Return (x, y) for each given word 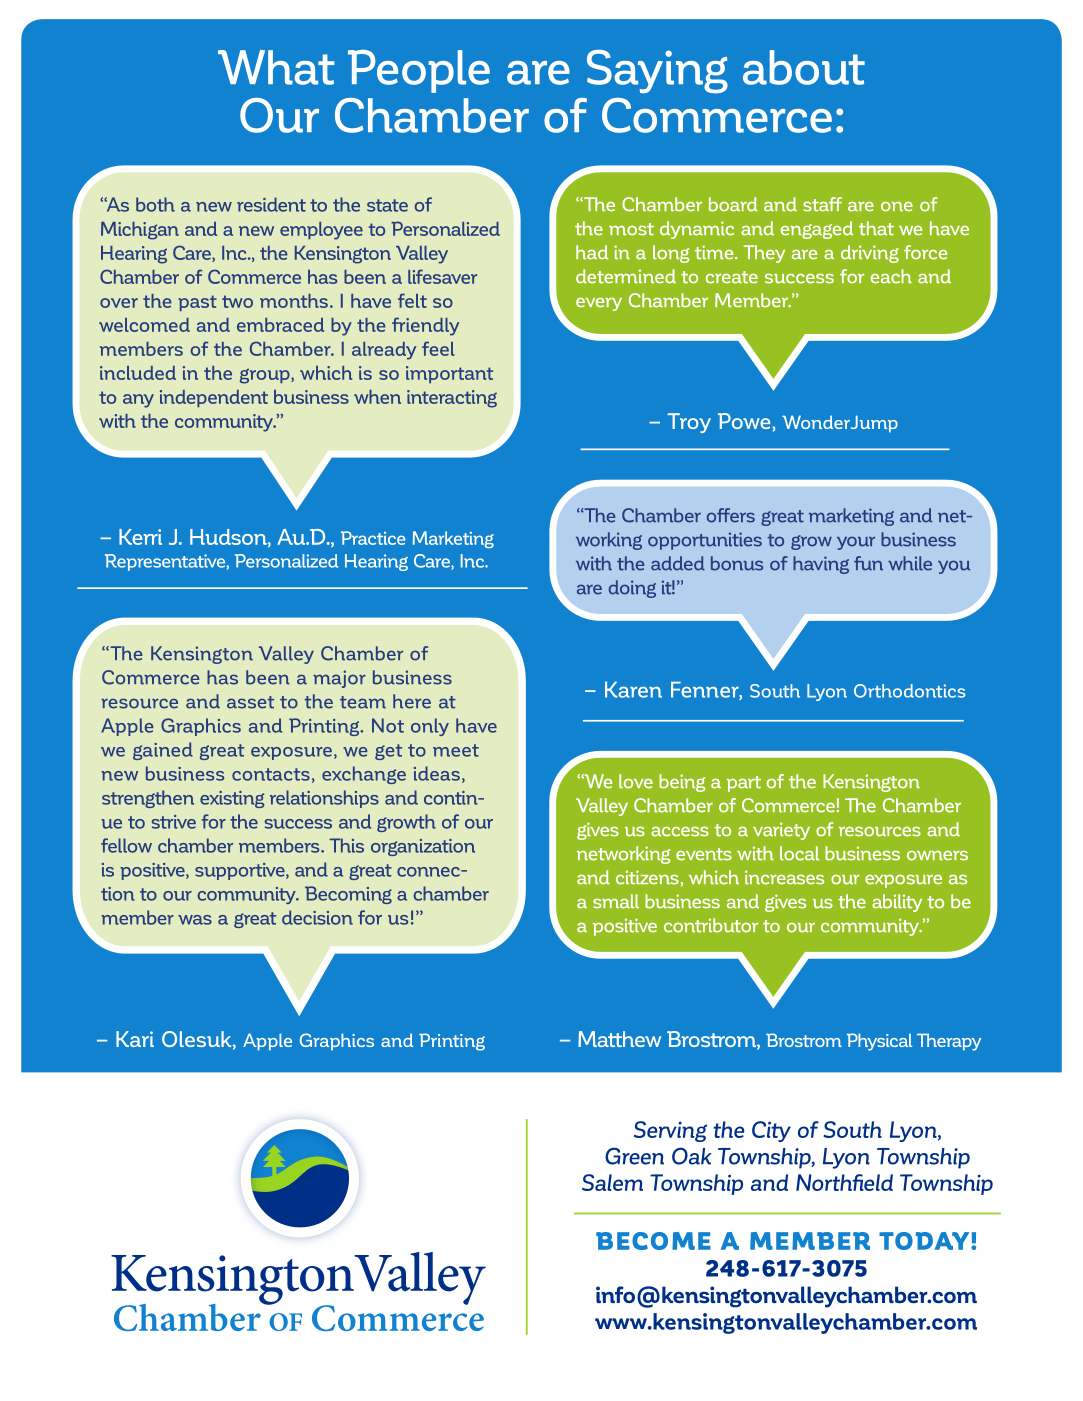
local (799, 853)
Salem (612, 1182)
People (419, 71)
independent (214, 398)
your (856, 543)
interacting (452, 399)
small (616, 901)
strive (173, 822)
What (276, 67)
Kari (135, 1039)
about (804, 67)
